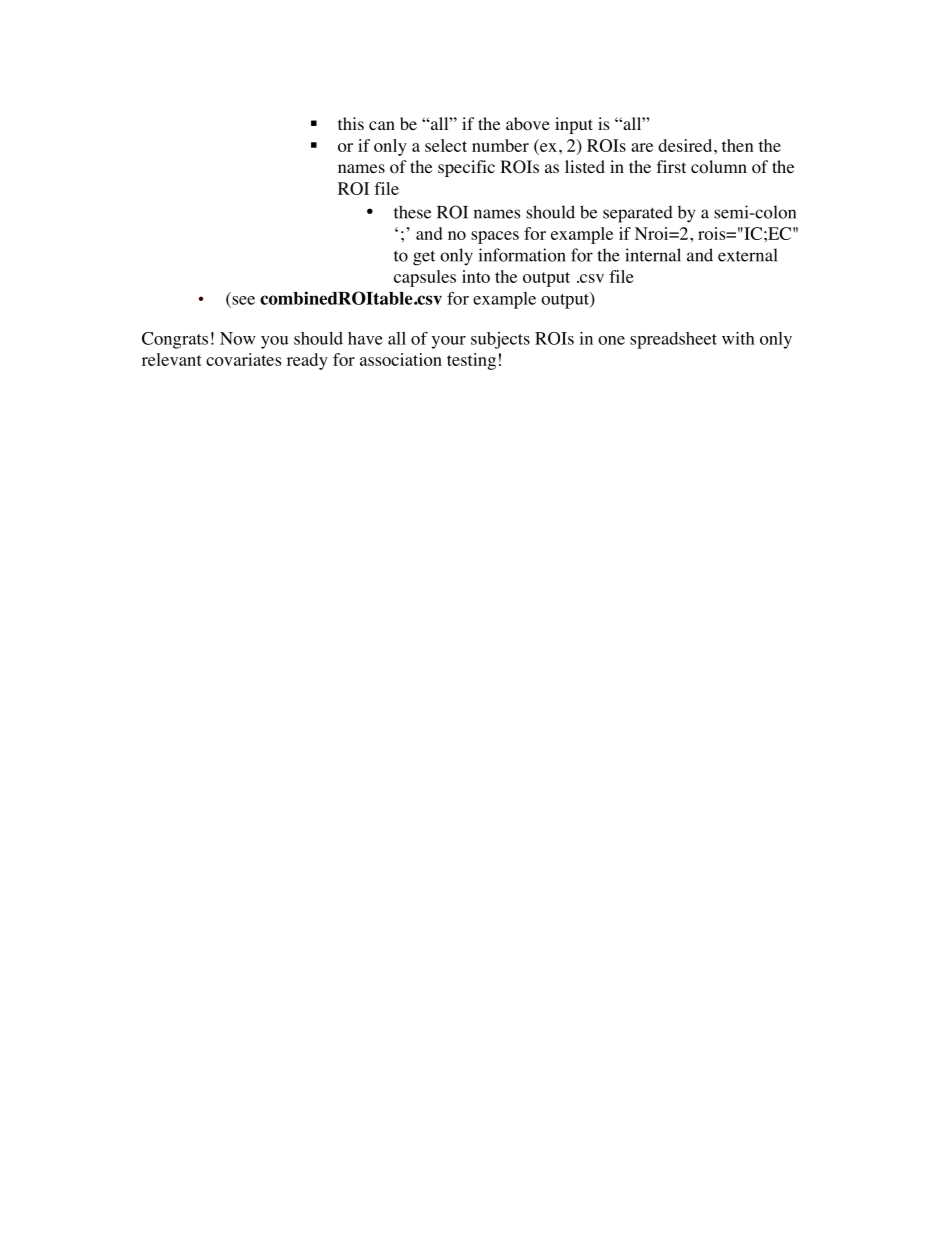 The width and height of the image is (952, 1233). Describe the element at coordinates (686, 145) in the image. I see `desired` at that location.
